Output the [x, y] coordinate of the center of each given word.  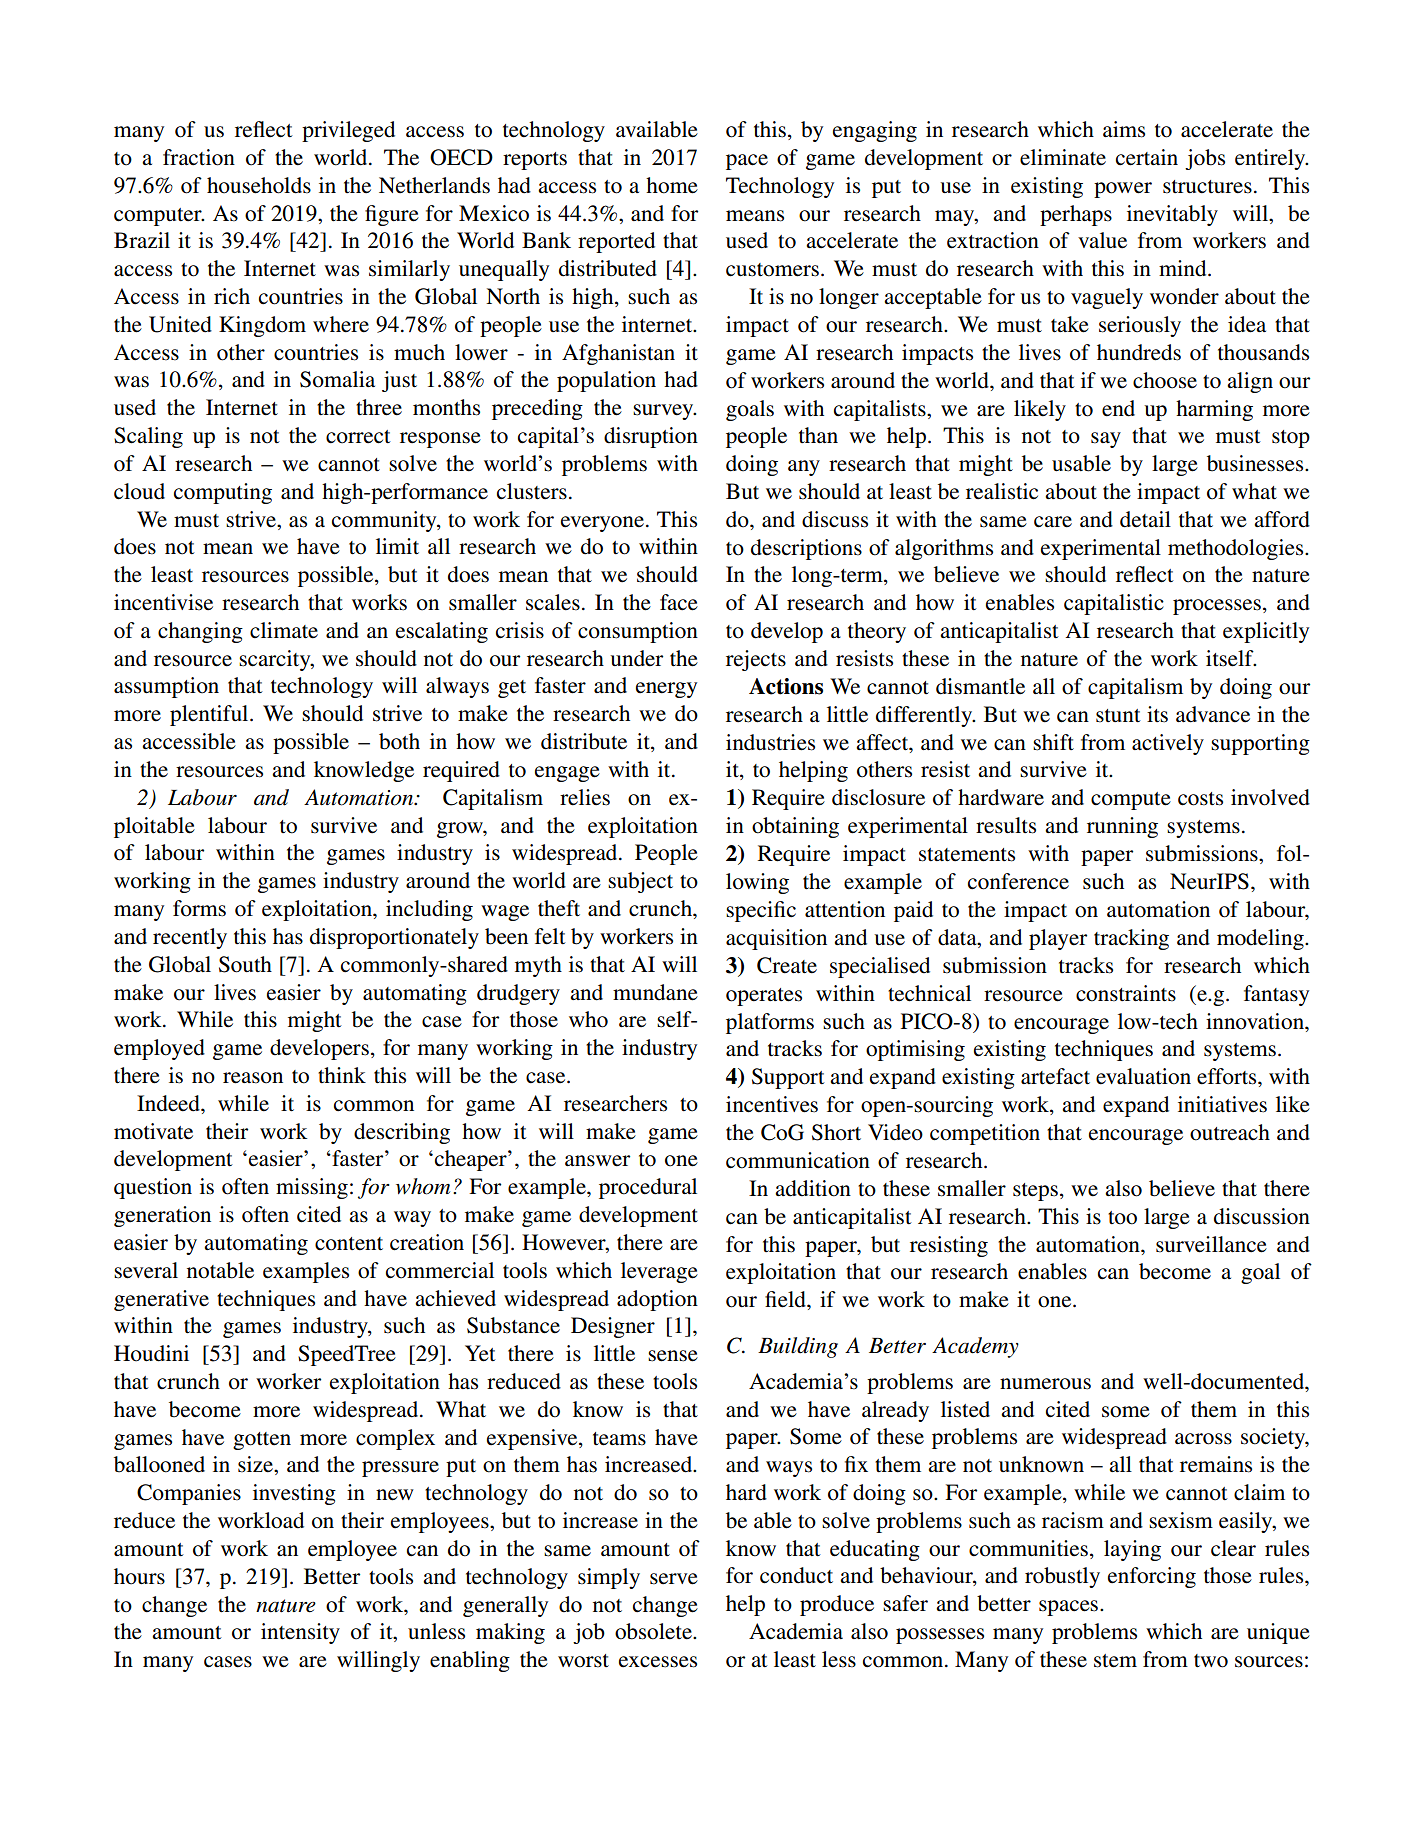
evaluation [1143, 1076]
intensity [300, 1633]
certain [1147, 157]
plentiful [210, 715]
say [1106, 440]
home [672, 185]
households [259, 185]
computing [223, 493]
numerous [1045, 1384]
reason [253, 1078]
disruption [651, 437]
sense [673, 1356]
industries [770, 742]
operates [764, 997]
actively [1168, 744]
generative [161, 1300]
